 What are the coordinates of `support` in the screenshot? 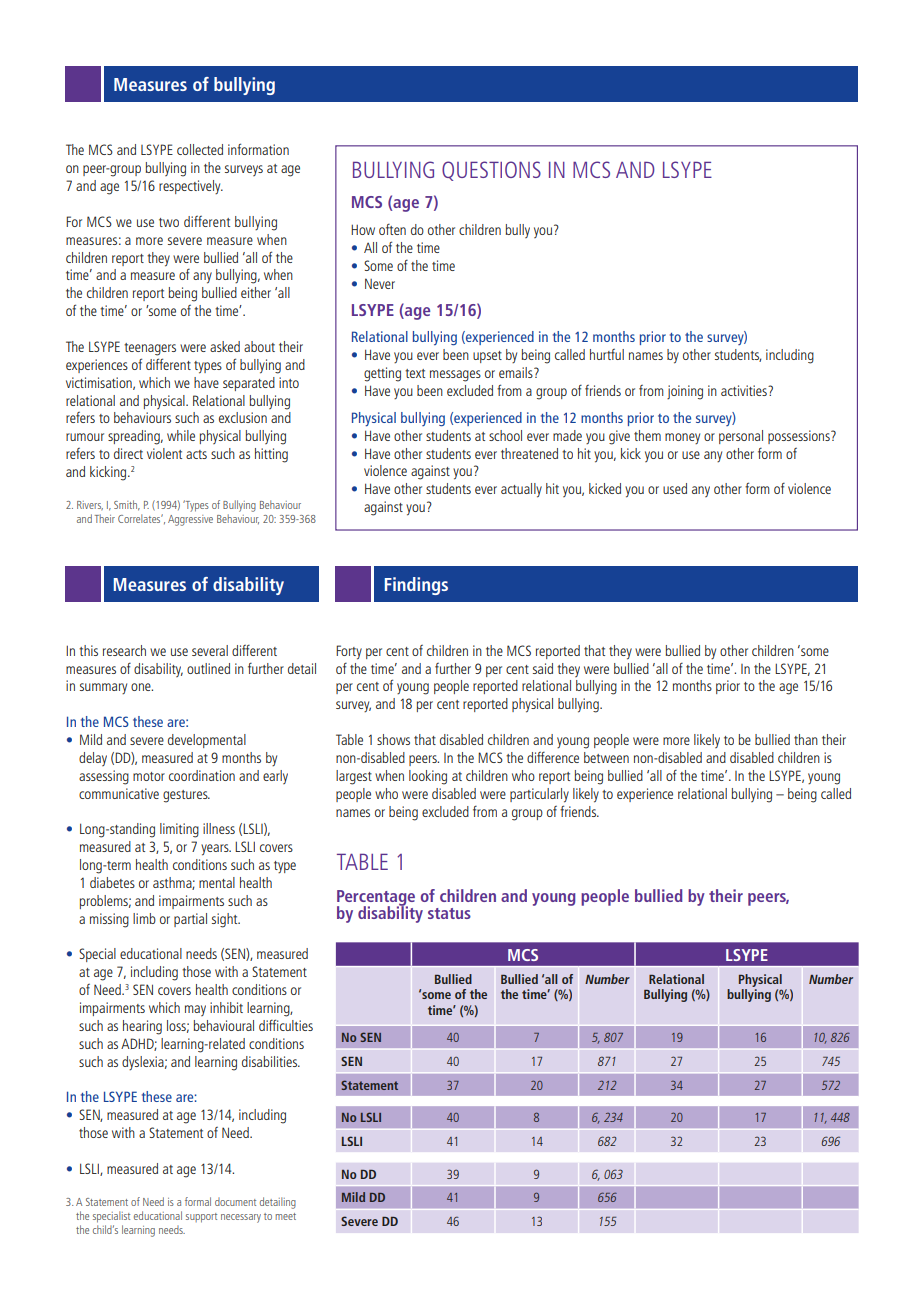 It's located at (201, 1218).
